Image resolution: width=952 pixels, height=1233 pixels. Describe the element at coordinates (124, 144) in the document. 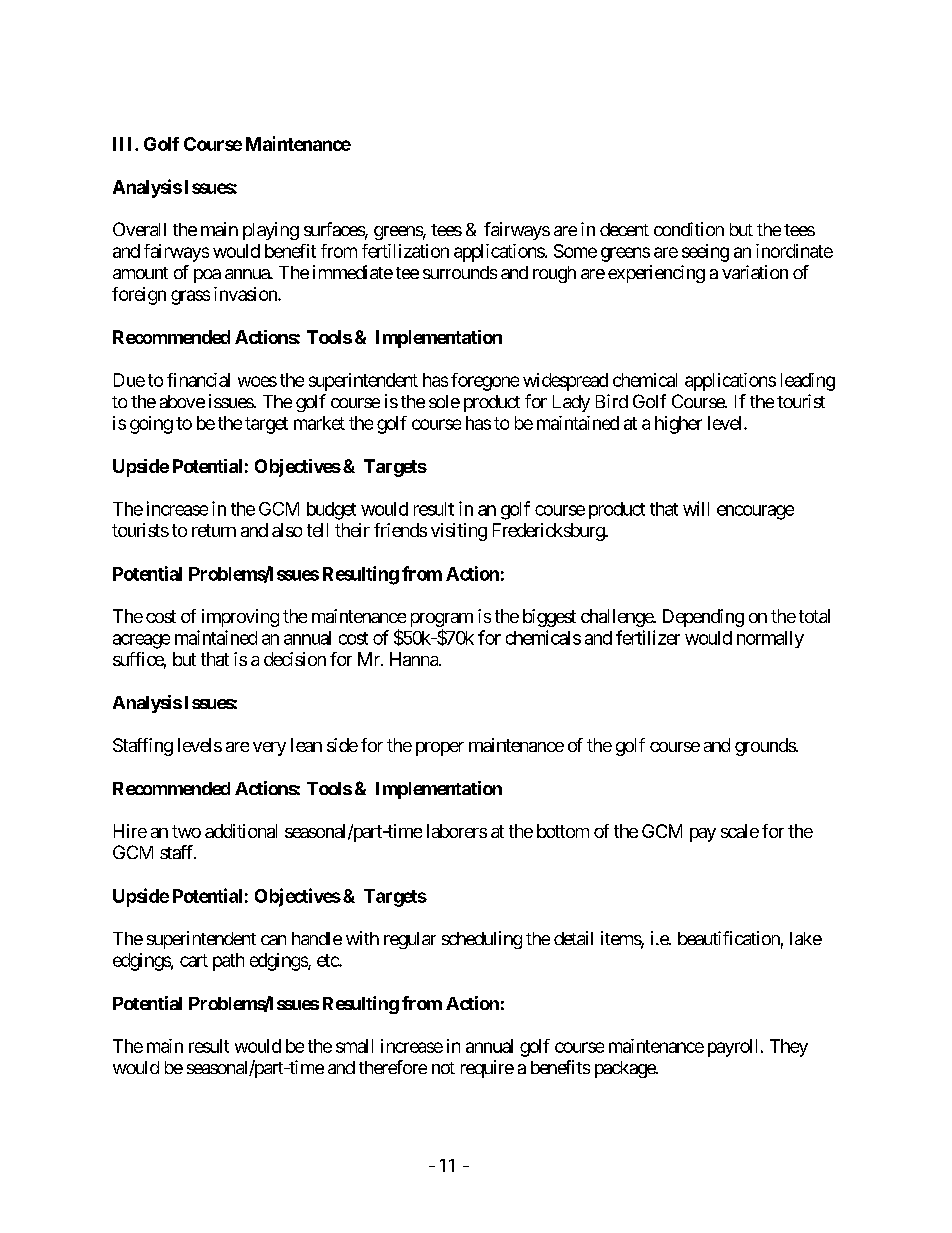

I see `III` at that location.
